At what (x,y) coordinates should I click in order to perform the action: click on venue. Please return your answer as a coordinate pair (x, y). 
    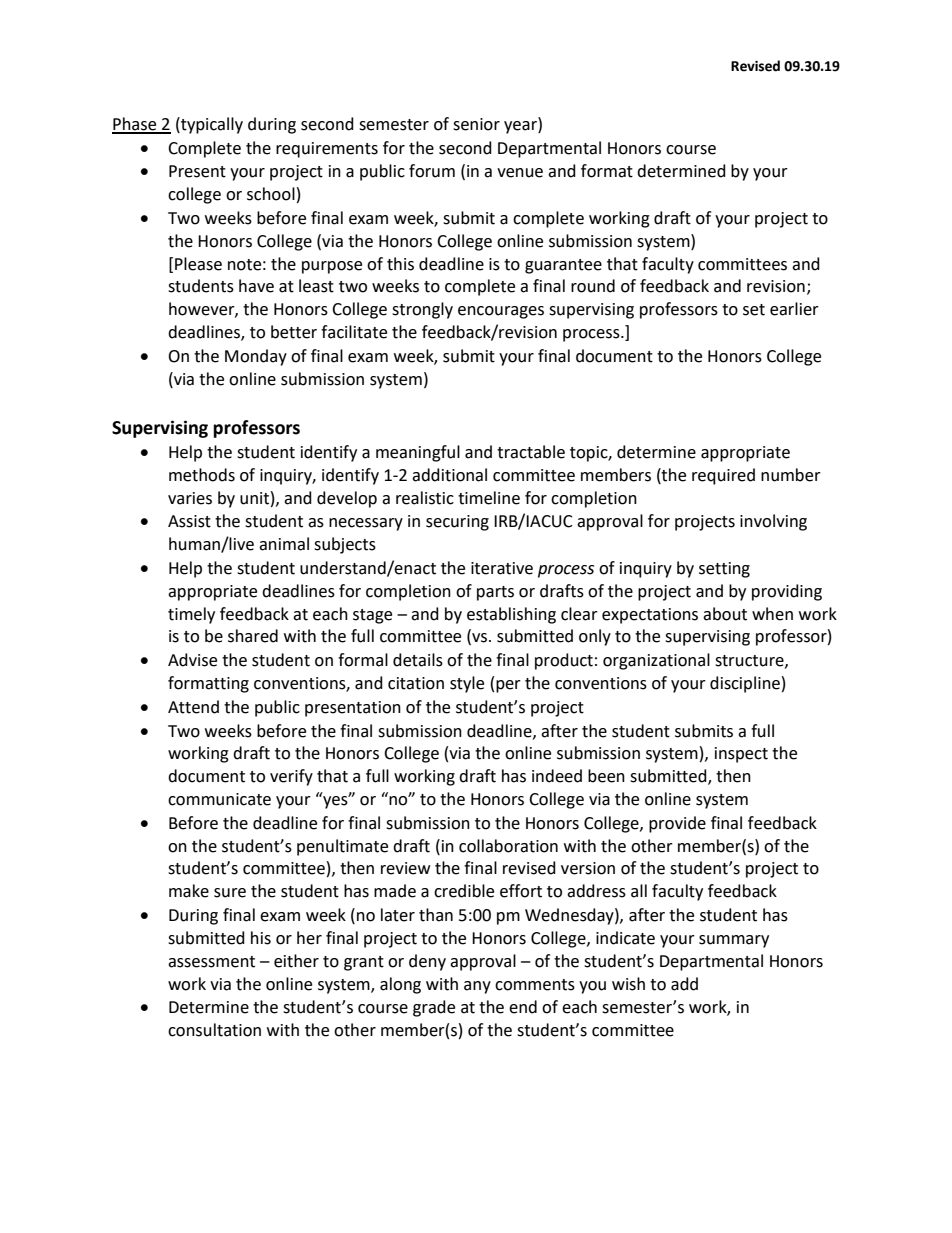
    Looking at the image, I should click on (520, 173).
